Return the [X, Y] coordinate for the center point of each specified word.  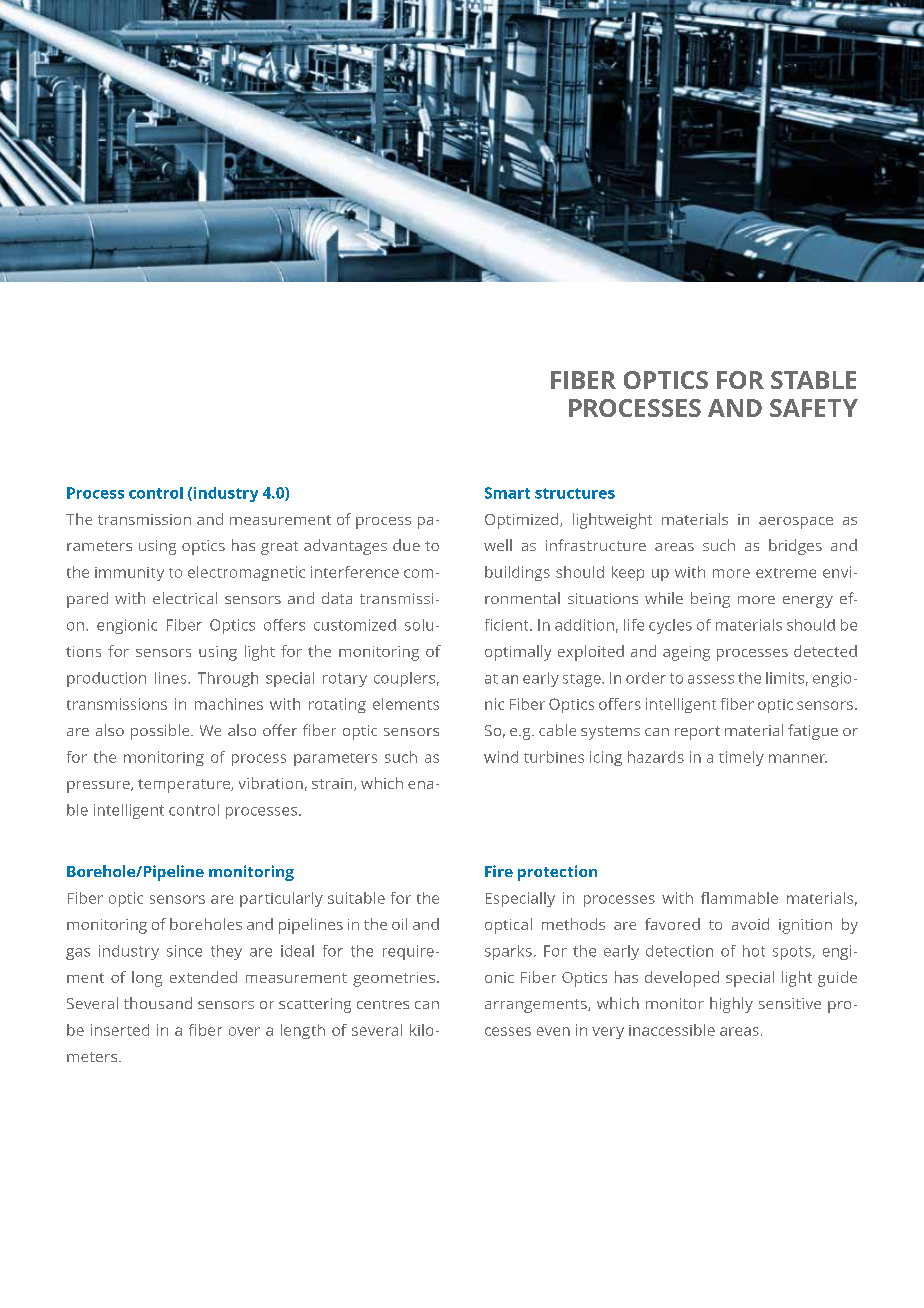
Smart [507, 493]
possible [161, 732]
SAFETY [814, 408]
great [279, 548]
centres [383, 1004]
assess [711, 679]
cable [557, 730]
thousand [158, 1003]
